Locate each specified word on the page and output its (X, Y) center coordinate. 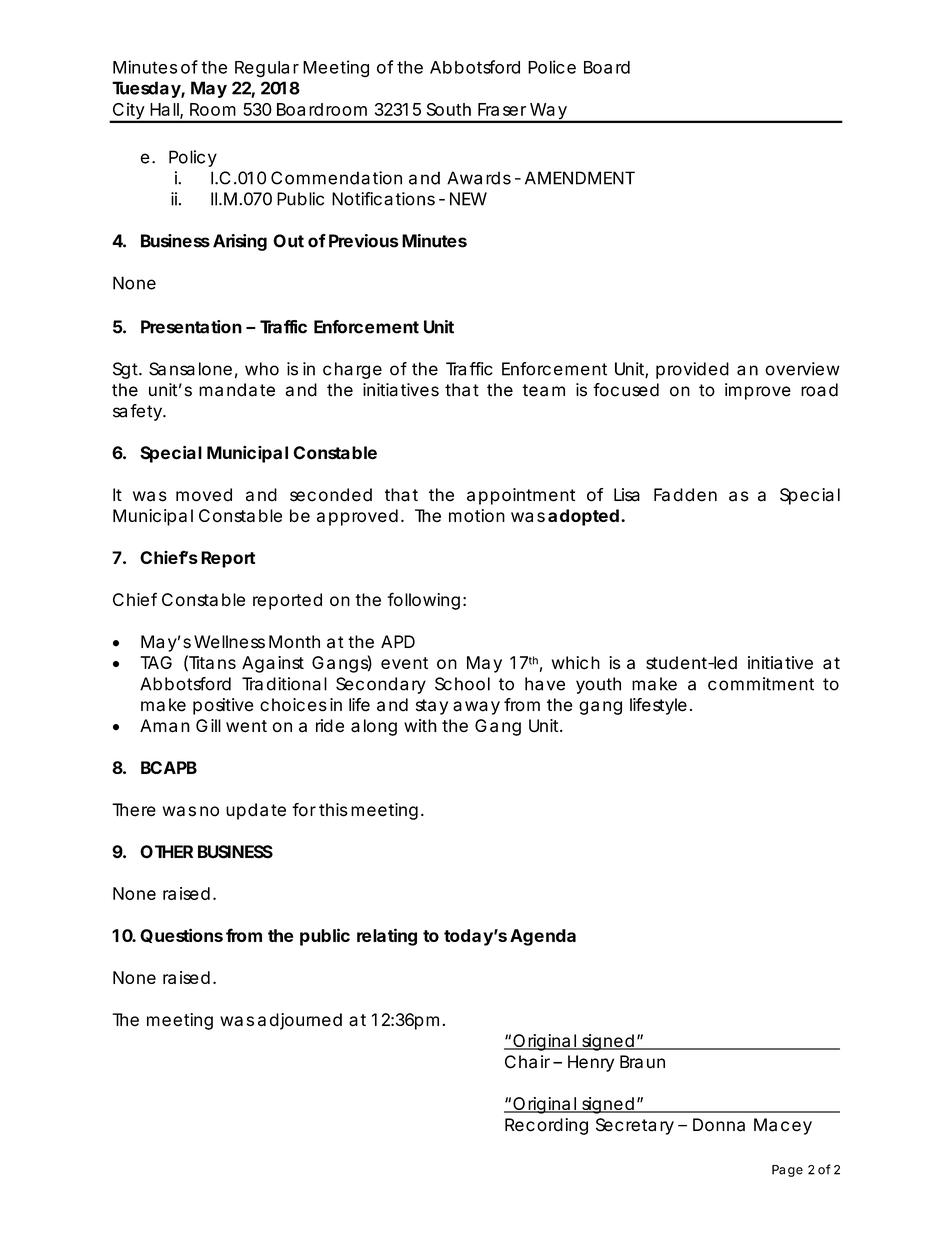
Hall (165, 110)
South (449, 109)
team (543, 390)
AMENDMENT (580, 178)
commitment (761, 684)
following (423, 601)
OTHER (166, 852)
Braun (642, 1062)
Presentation (191, 327)
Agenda (543, 937)
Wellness (229, 642)
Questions (181, 935)
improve (758, 391)
